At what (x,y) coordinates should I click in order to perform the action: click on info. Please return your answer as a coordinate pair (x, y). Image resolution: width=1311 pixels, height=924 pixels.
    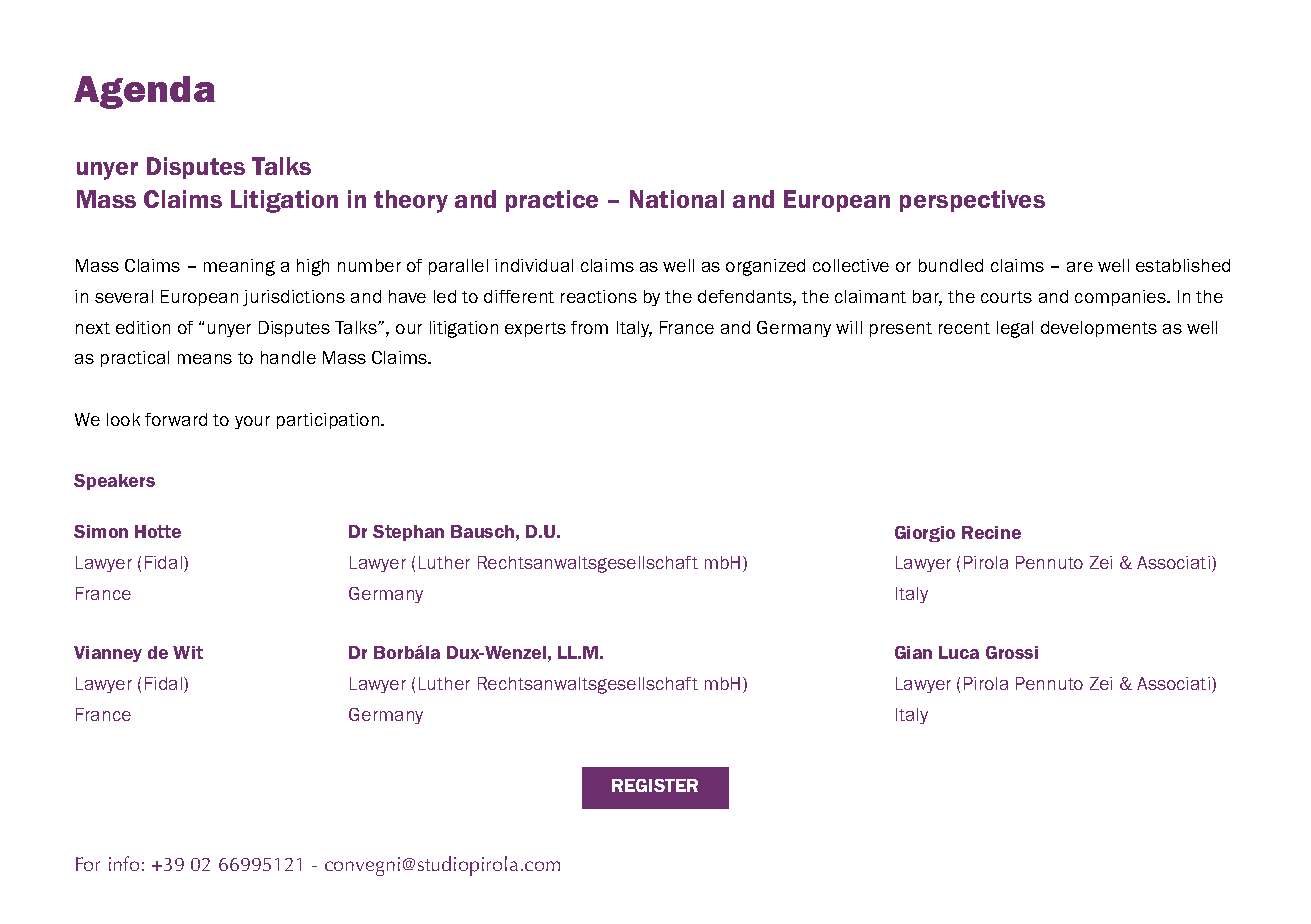
    Looking at the image, I should click on (124, 863).
